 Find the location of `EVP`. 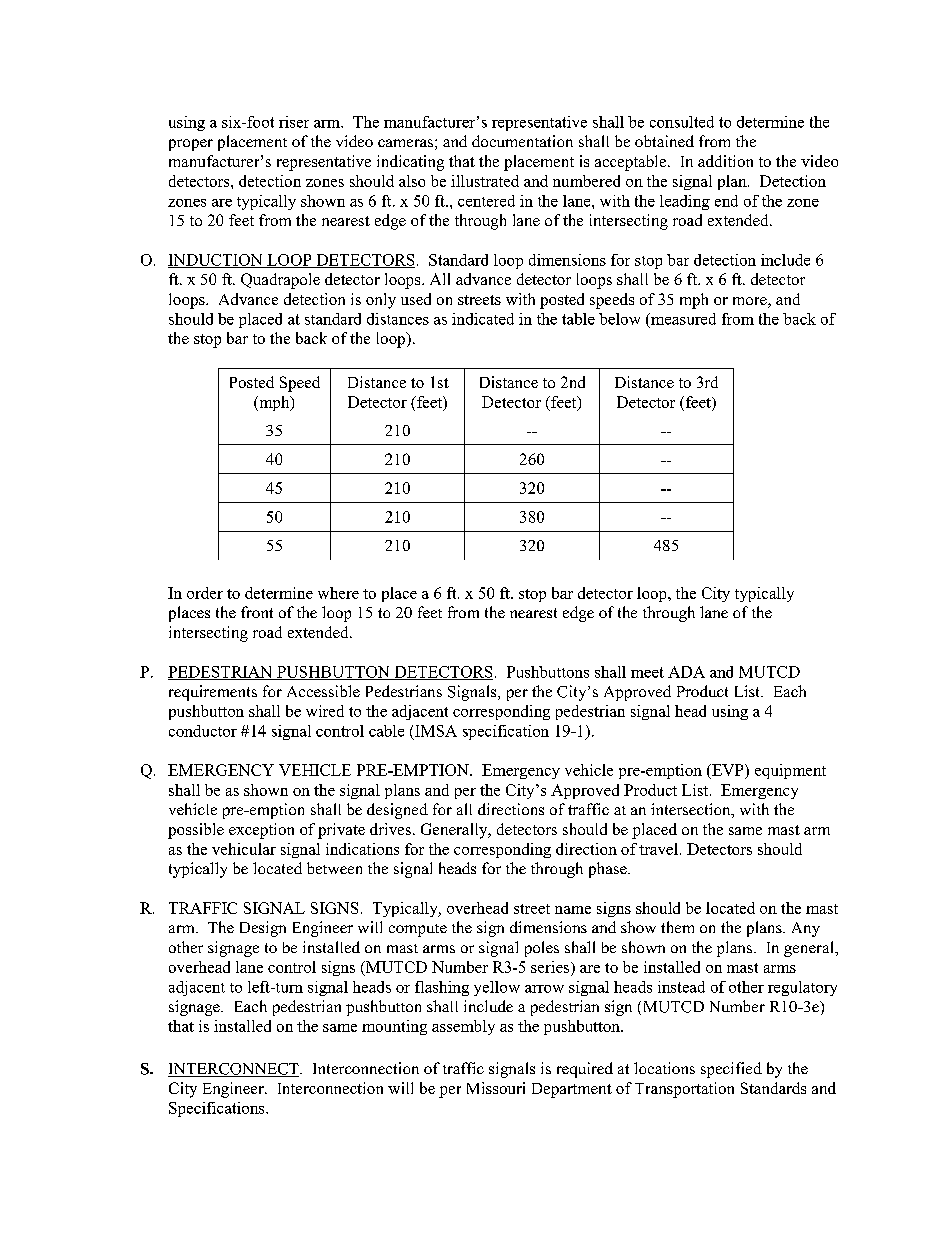

EVP is located at coordinates (728, 771).
